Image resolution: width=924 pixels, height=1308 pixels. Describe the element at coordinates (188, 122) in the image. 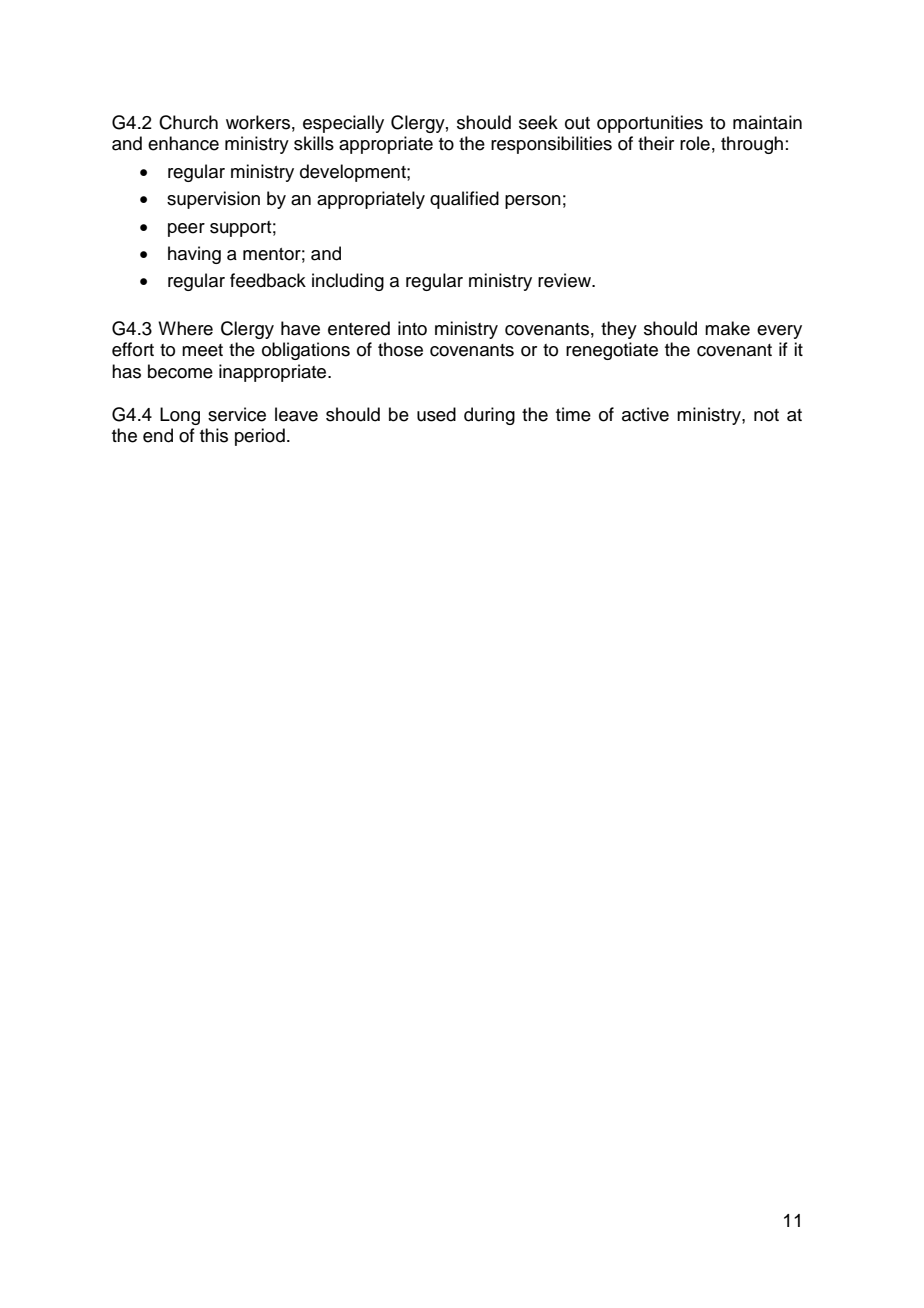

I see `Church` at that location.
